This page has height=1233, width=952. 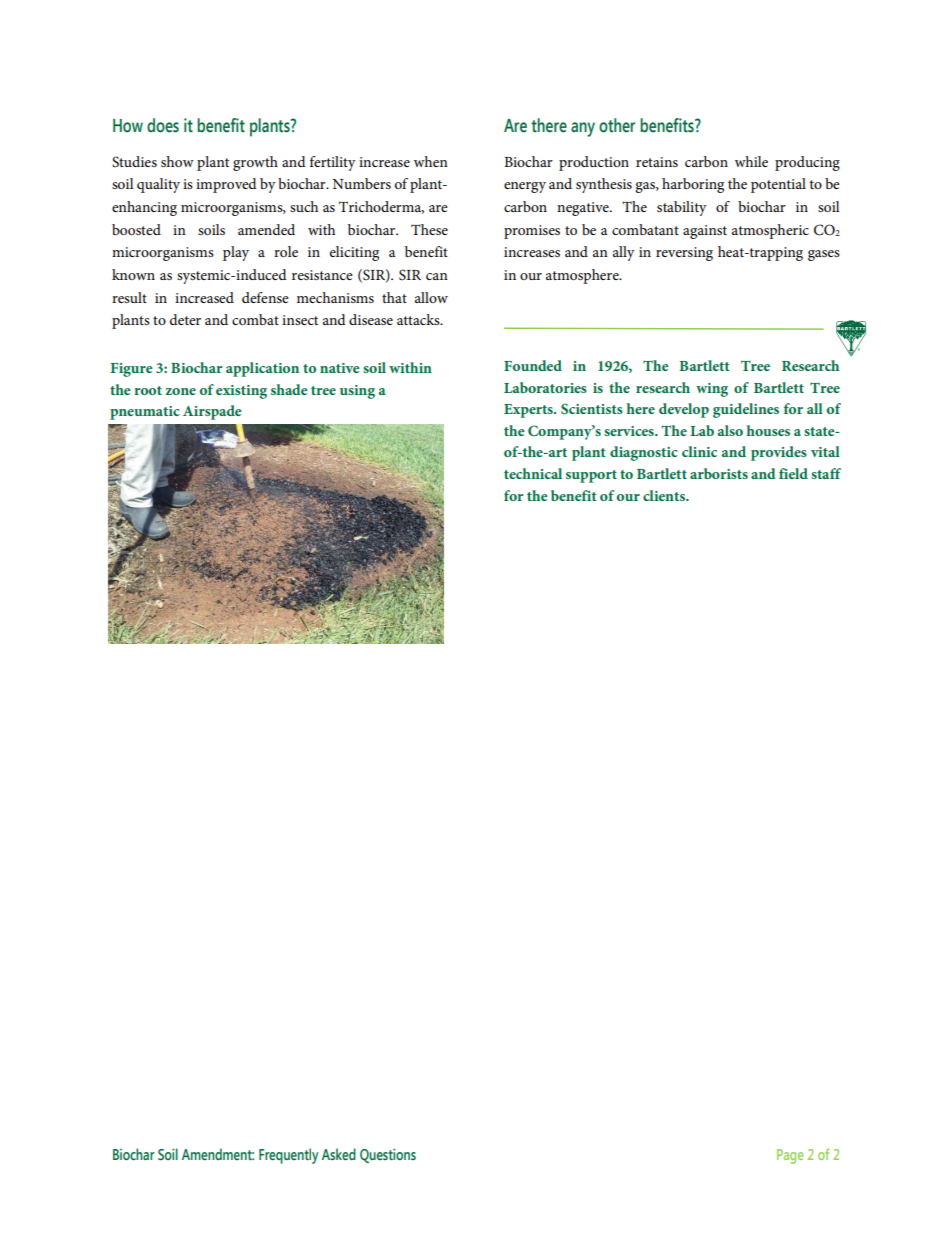 I want to click on when, so click(x=431, y=161).
